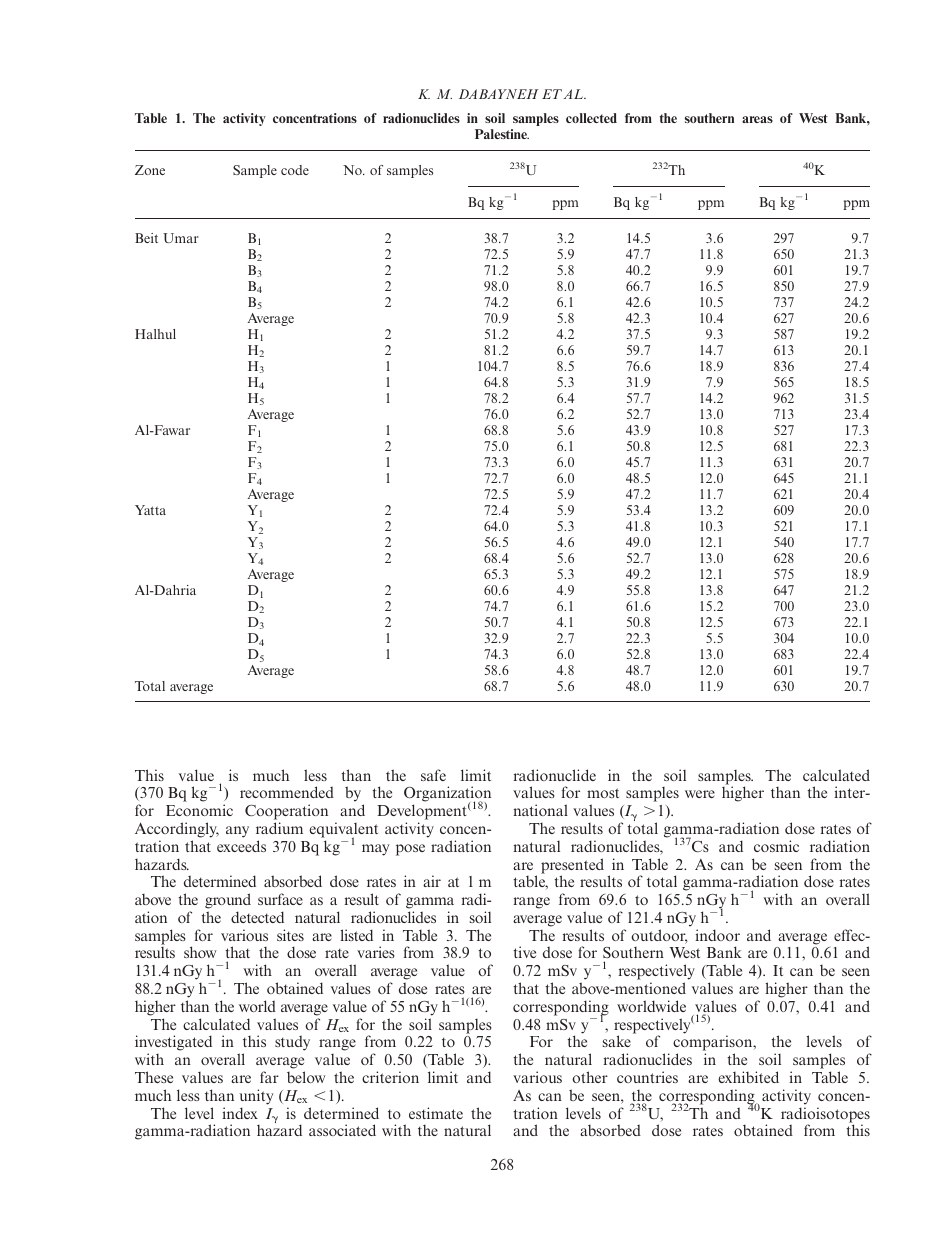 The height and width of the document is (1240, 952). Describe the element at coordinates (287, 792) in the document. I see `recommended` at that location.
